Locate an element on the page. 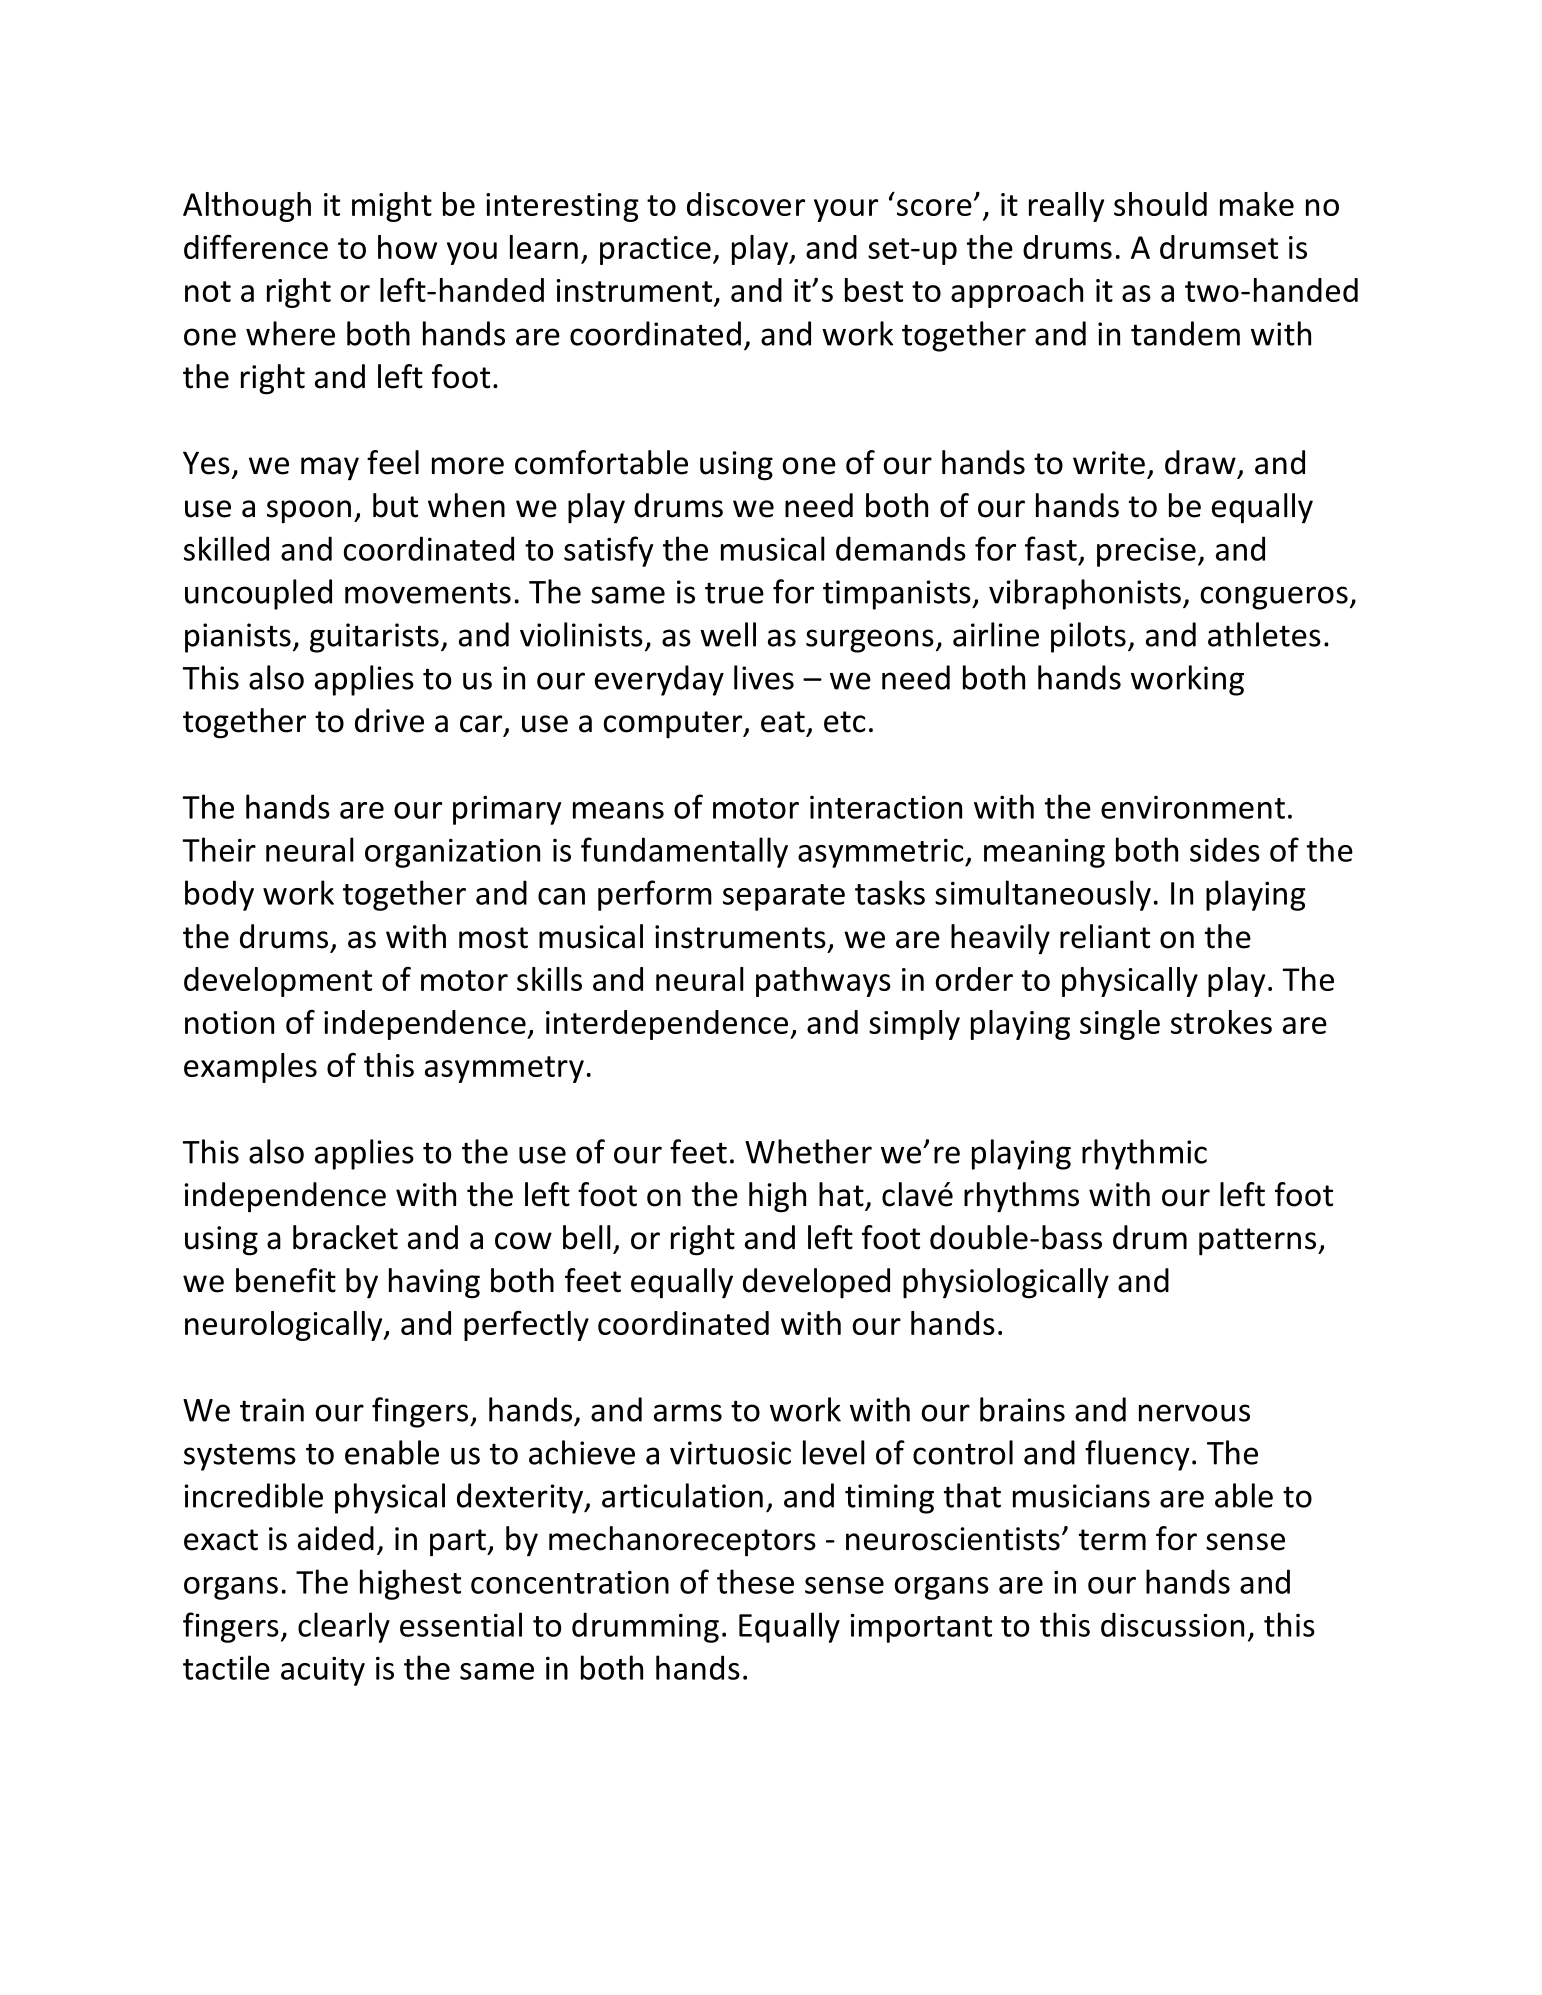  discussion is located at coordinates (1172, 1624).
